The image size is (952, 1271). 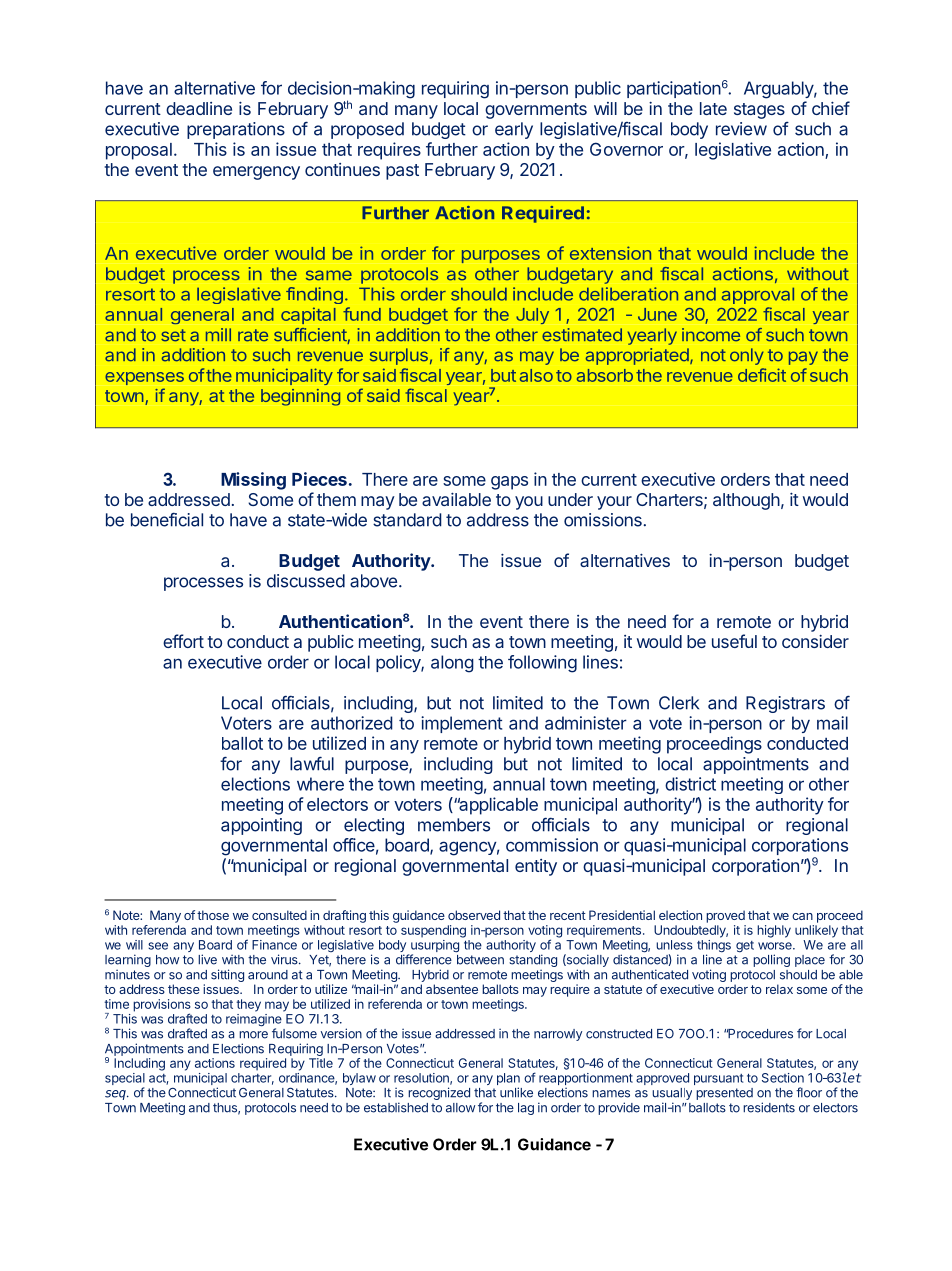 I want to click on review, so click(x=741, y=129).
